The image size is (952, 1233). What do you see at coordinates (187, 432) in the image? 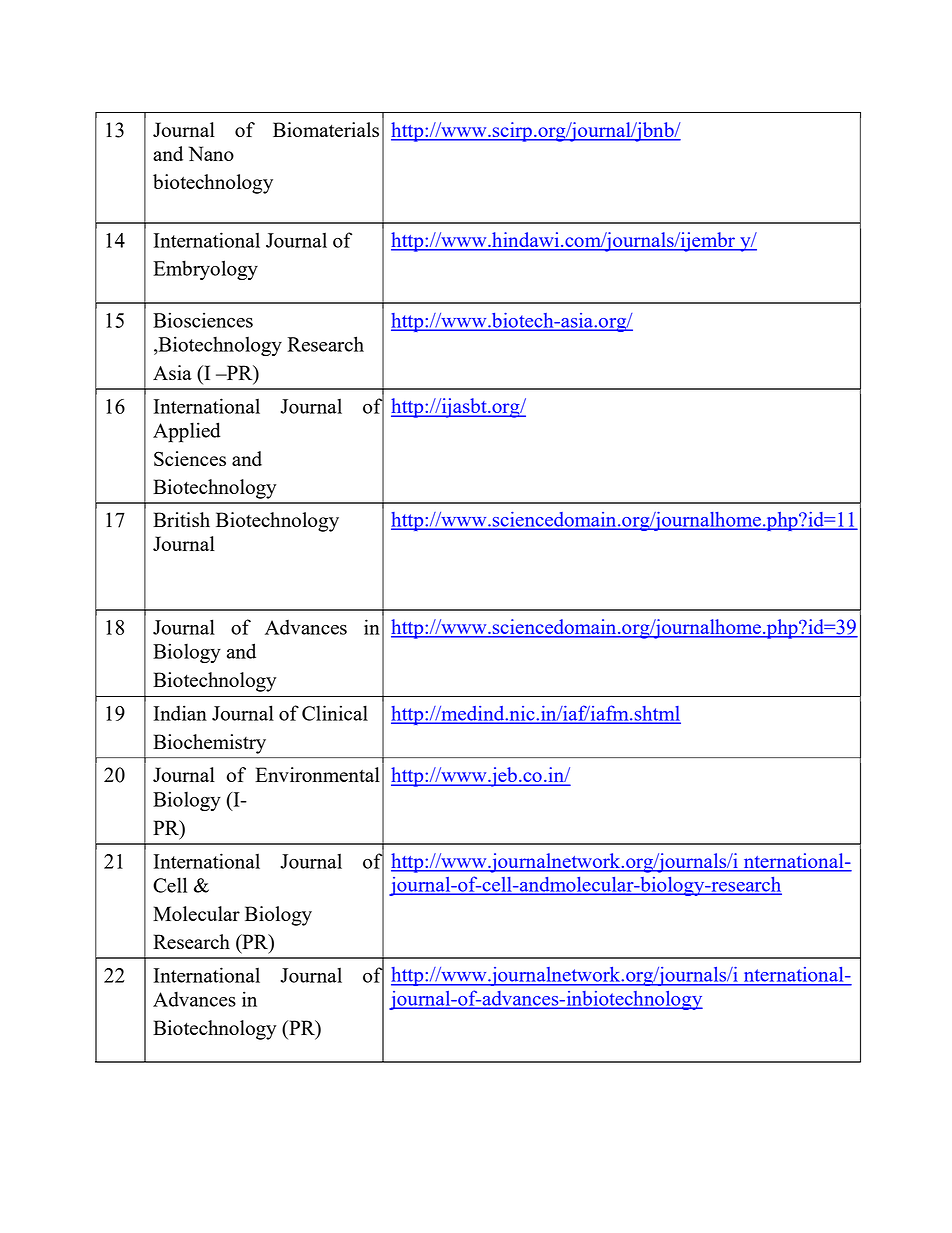
I see `Applied` at bounding box center [187, 432].
